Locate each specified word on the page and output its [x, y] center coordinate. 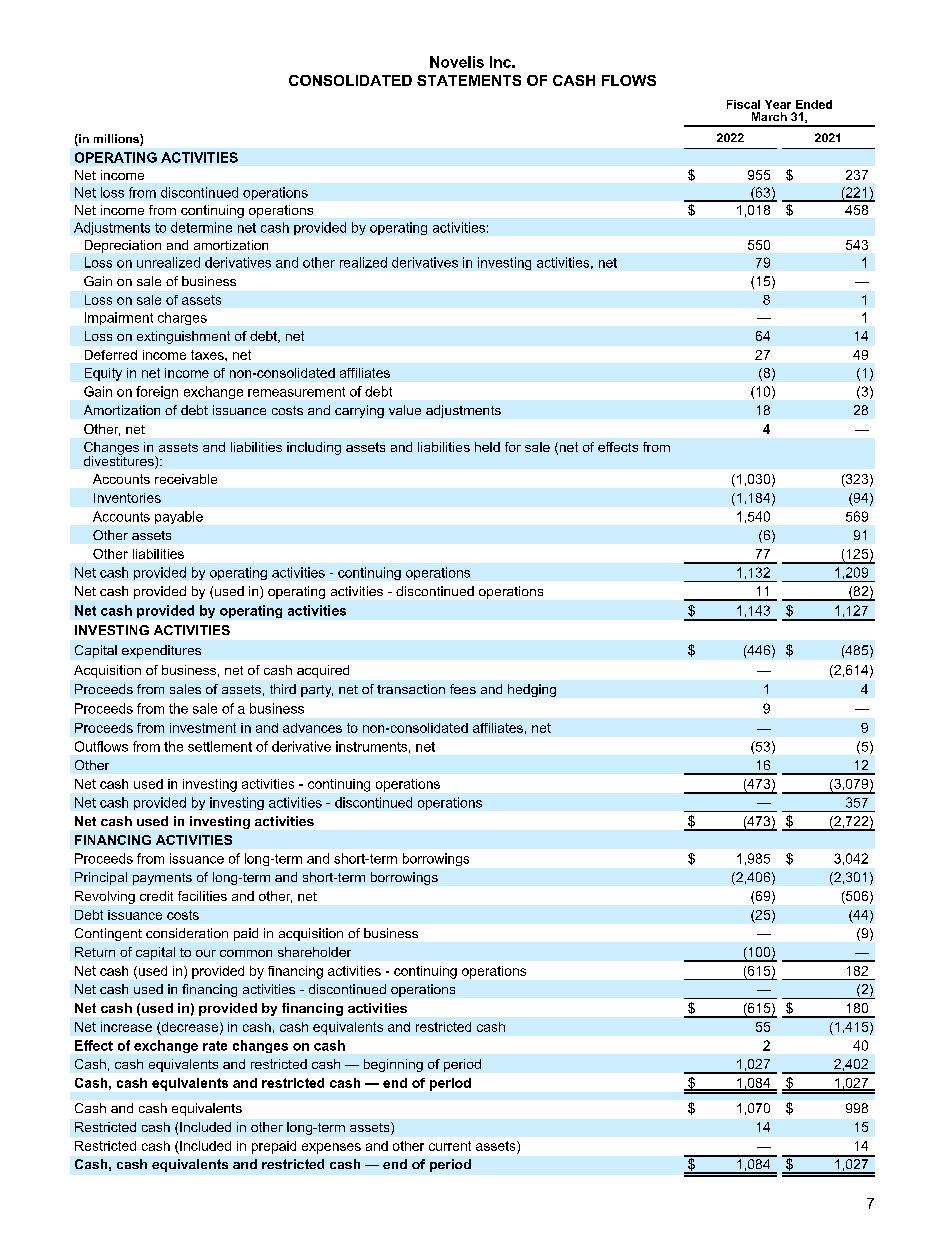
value [405, 410]
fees [463, 689]
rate [215, 1046]
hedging [532, 690]
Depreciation [123, 246]
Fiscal [743, 104]
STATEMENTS [469, 80]
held [487, 447]
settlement [220, 746]
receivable [186, 479]
